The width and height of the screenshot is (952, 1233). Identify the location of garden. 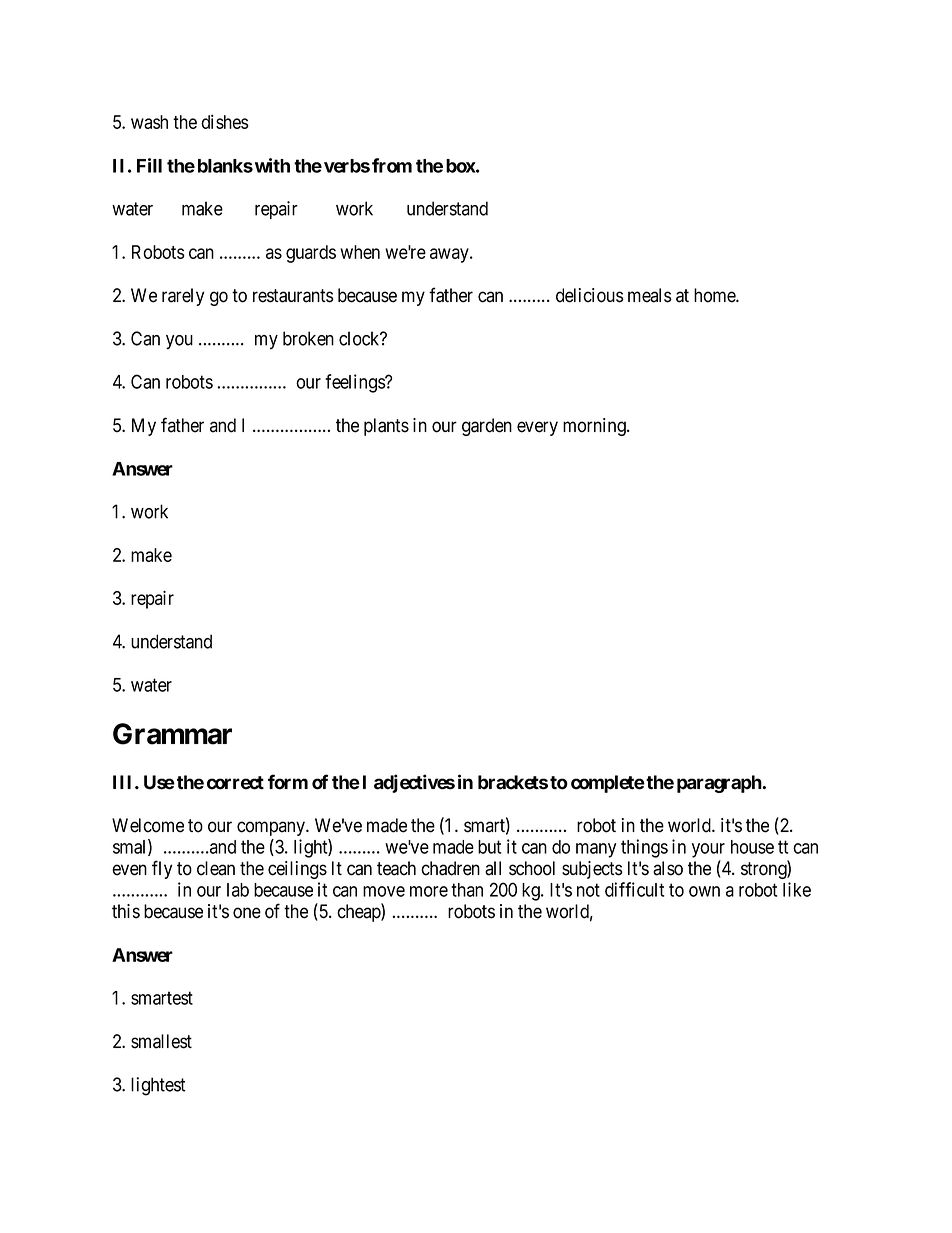
(487, 427).
